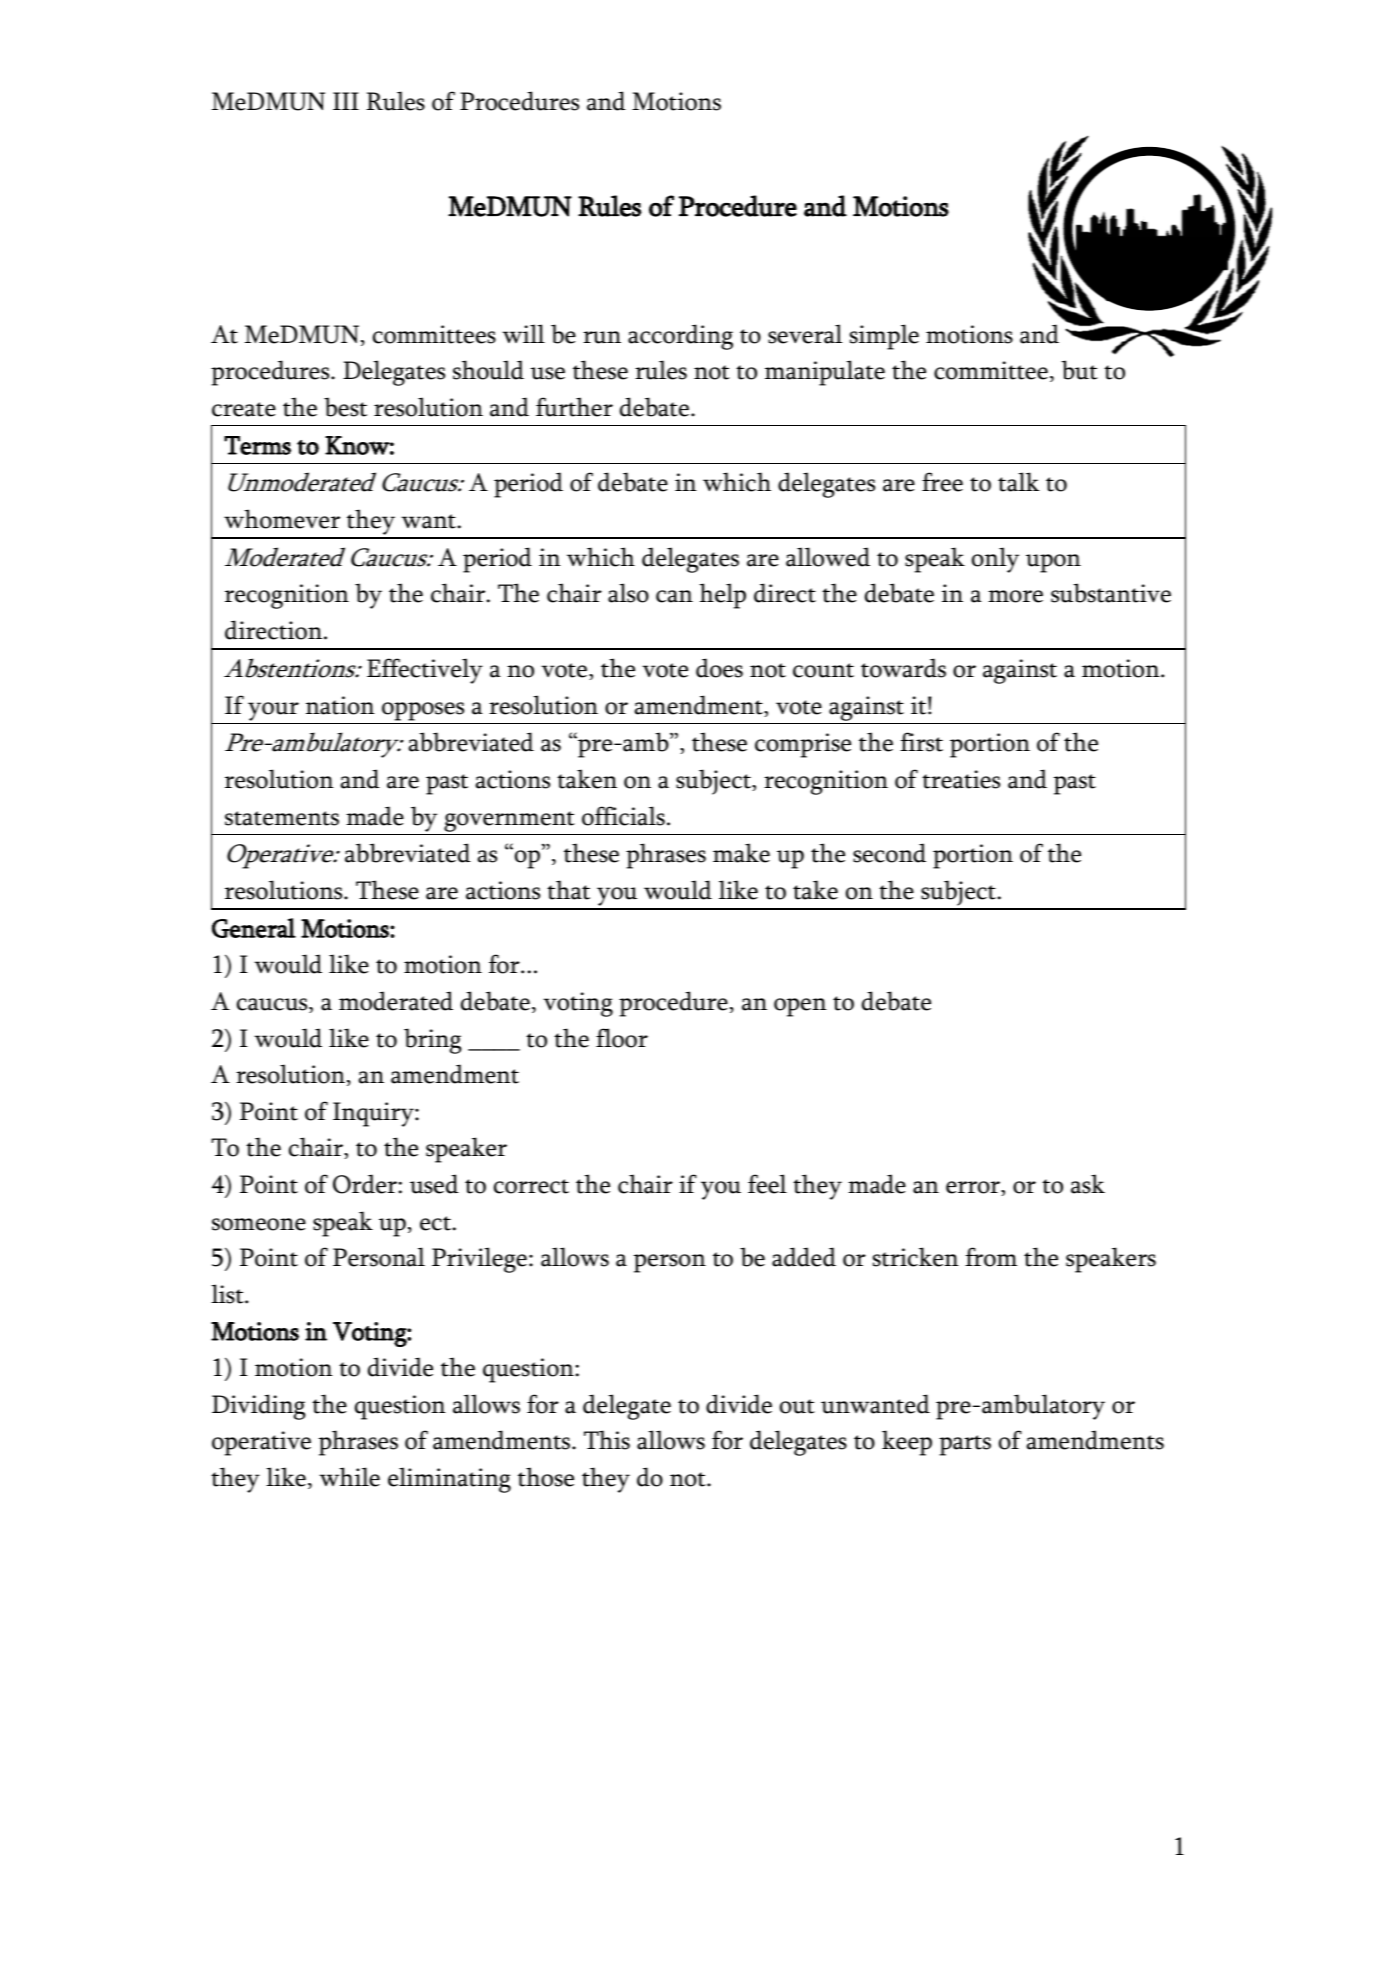 The height and width of the page is (1976, 1397). What do you see at coordinates (346, 101) in the page?
I see `III` at bounding box center [346, 101].
